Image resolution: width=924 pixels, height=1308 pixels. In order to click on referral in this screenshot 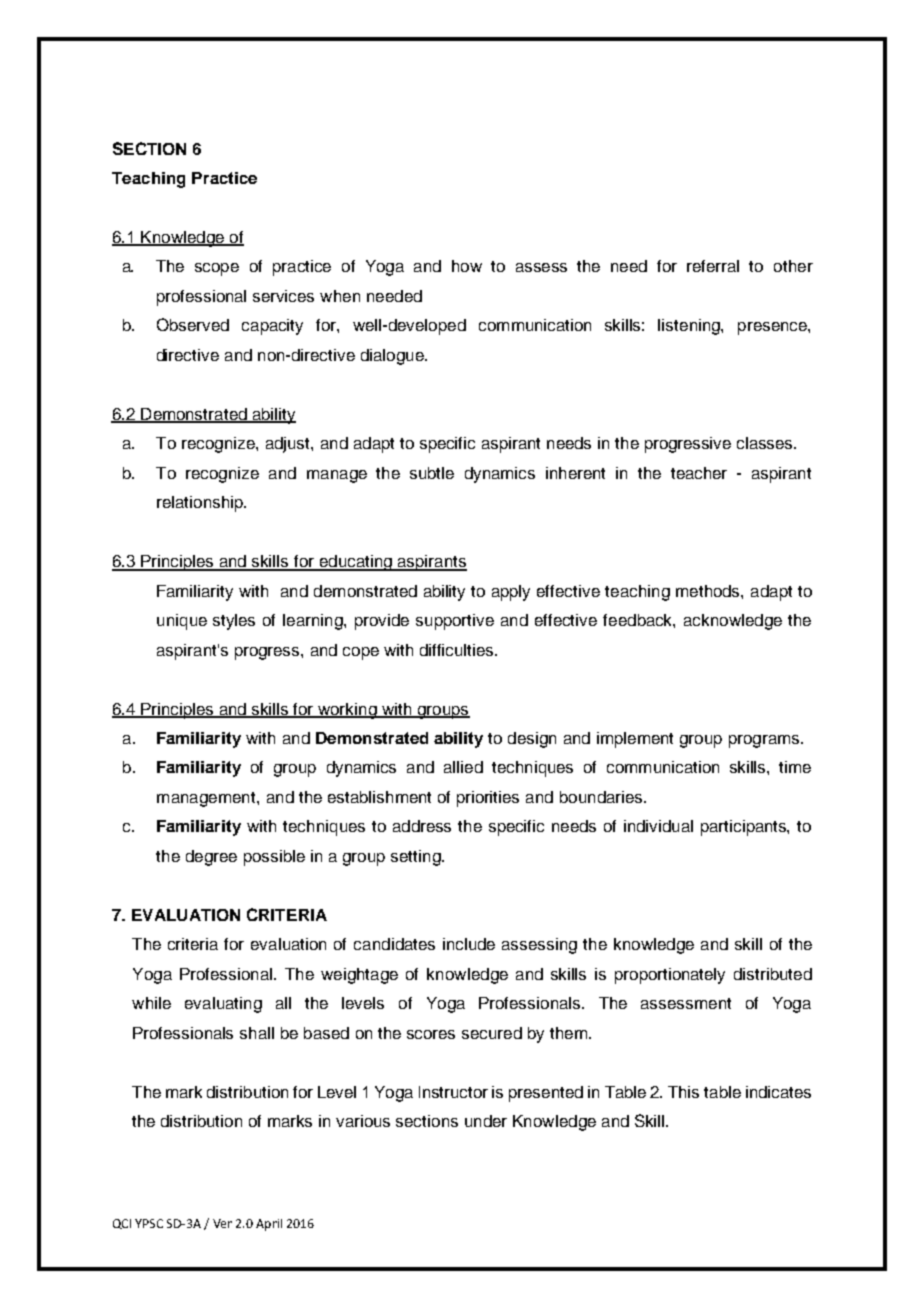, I will do `click(713, 266)`.
